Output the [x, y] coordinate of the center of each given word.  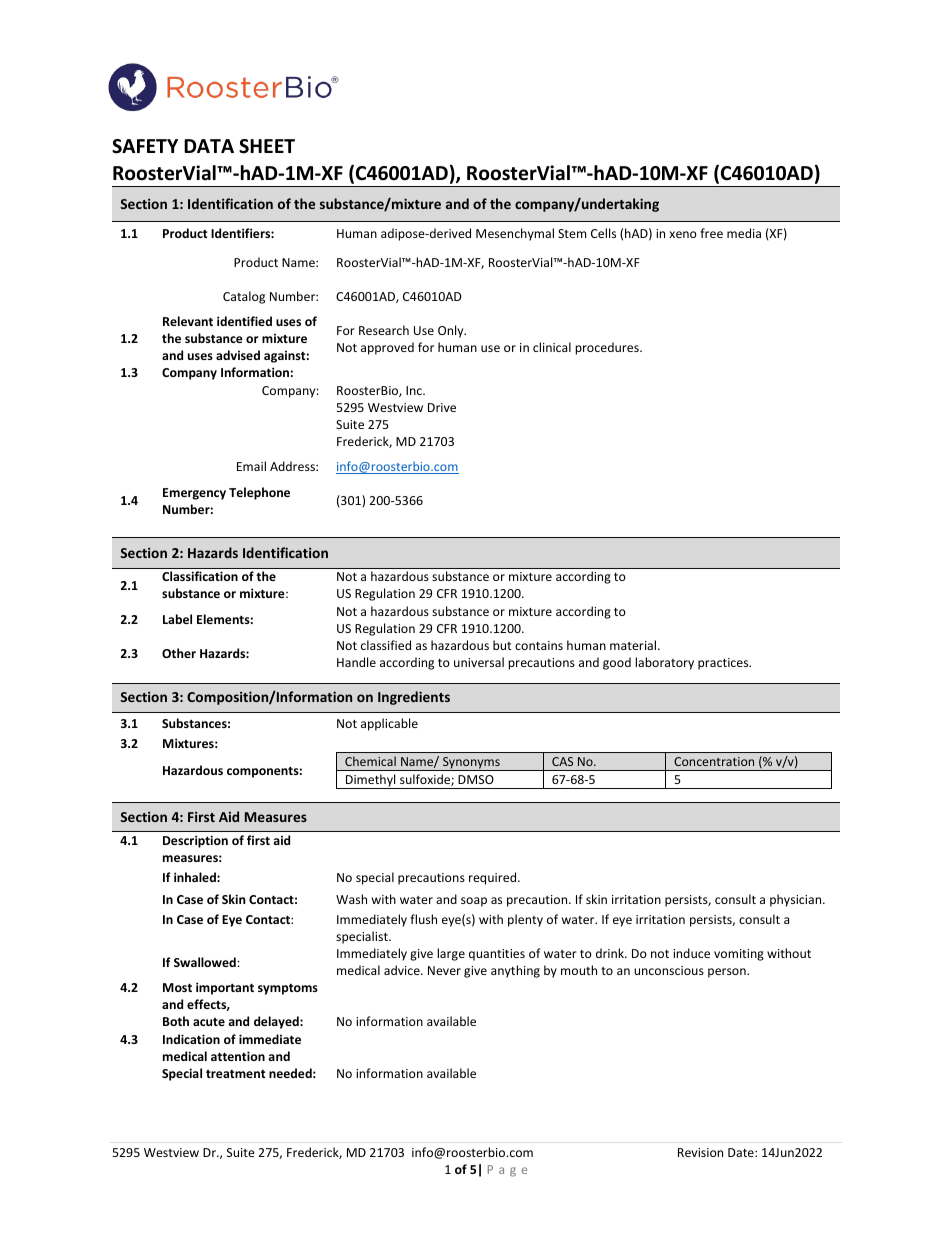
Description [195, 841]
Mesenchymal [515, 234]
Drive [442, 407]
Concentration [714, 761]
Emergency [194, 494]
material [634, 645]
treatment [235, 1074]
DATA [209, 146]
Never [444, 970]
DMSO [476, 779]
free [711, 233]
